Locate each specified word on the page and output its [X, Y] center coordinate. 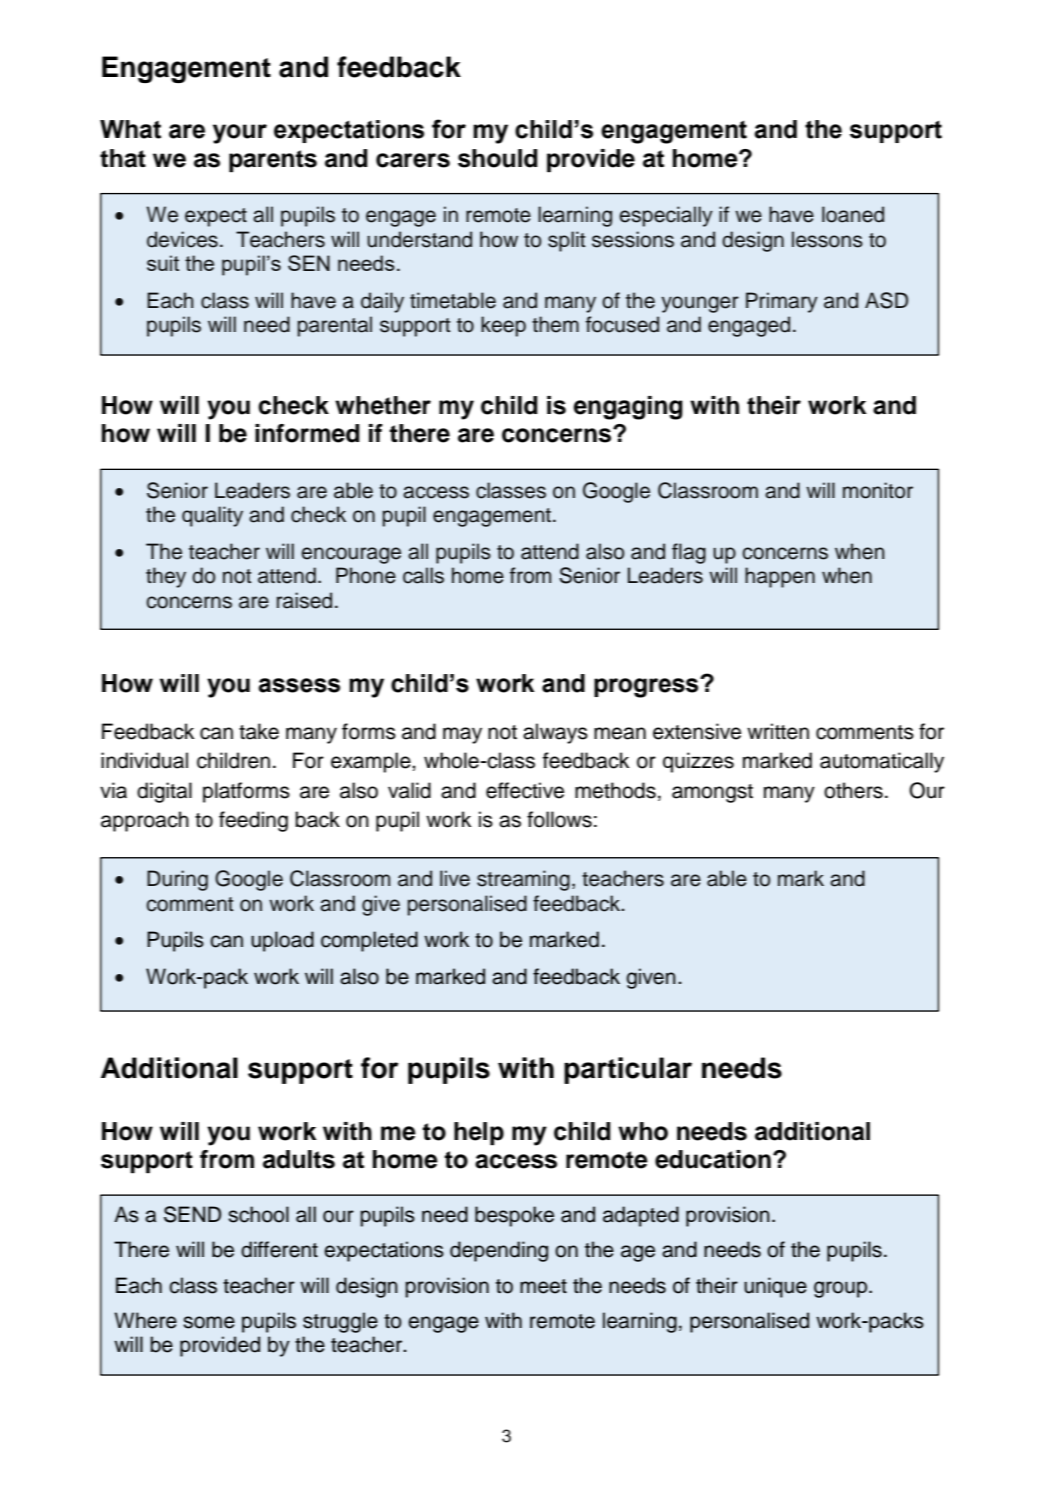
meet [543, 1286]
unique [775, 1287]
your [240, 134]
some [209, 1322]
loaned [853, 214]
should [498, 158]
